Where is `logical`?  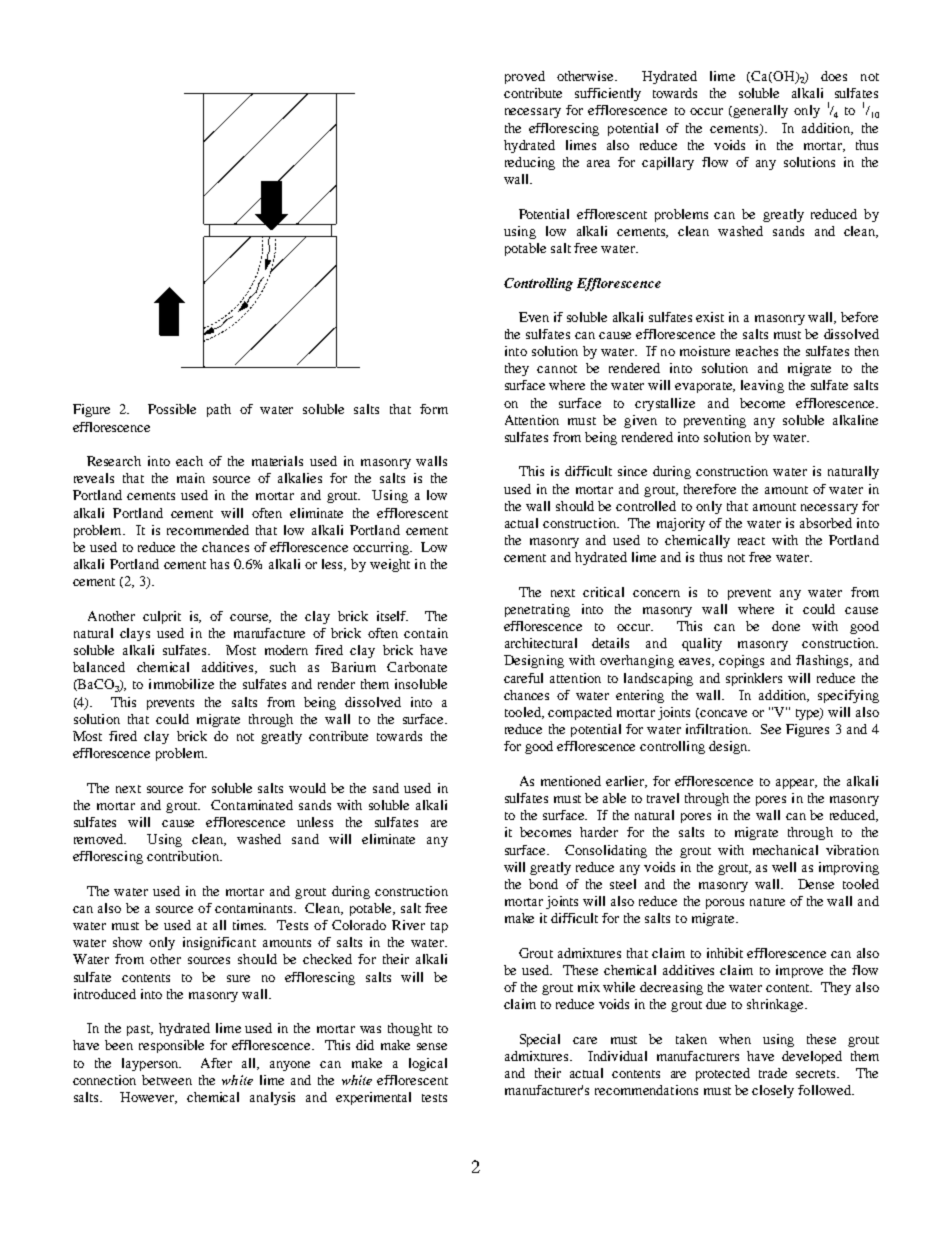 logical is located at coordinates (428, 1064).
